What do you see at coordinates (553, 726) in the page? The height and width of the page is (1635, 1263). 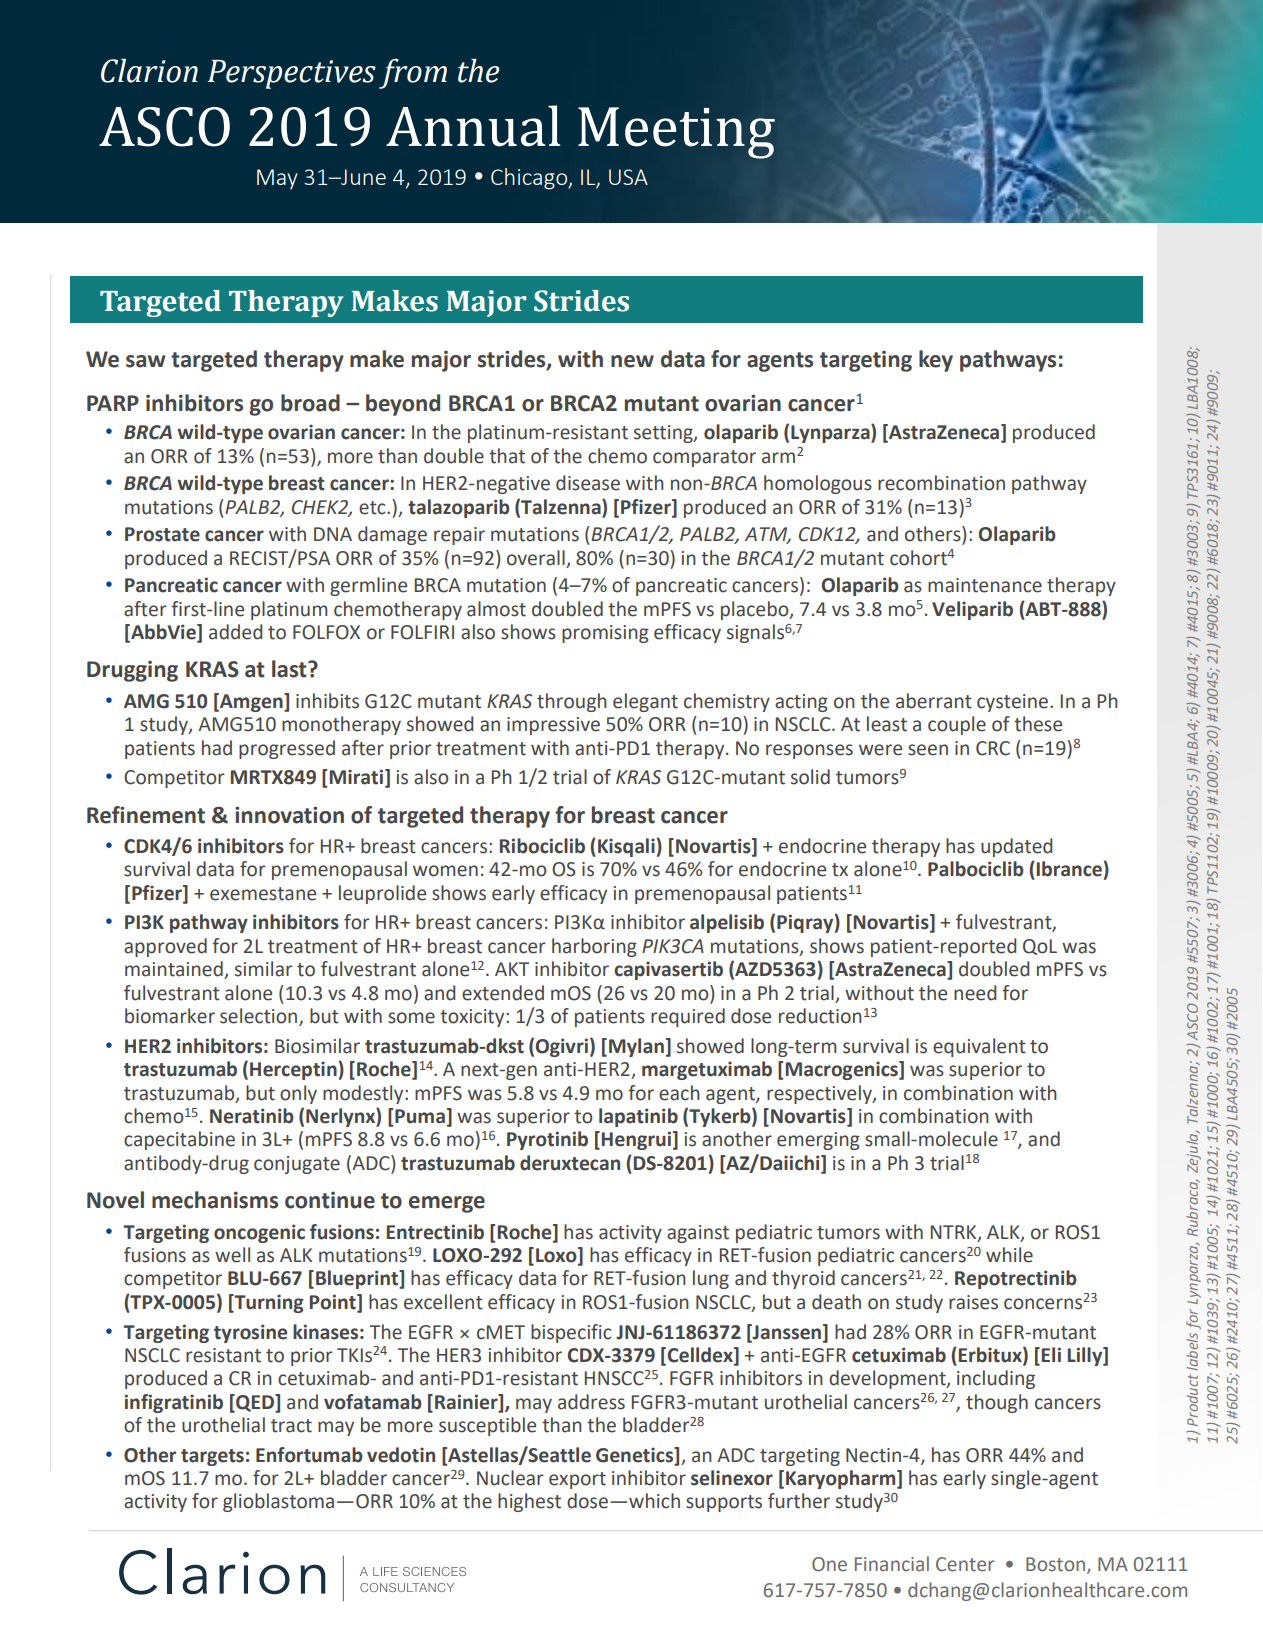 I see `impressive` at bounding box center [553, 726].
